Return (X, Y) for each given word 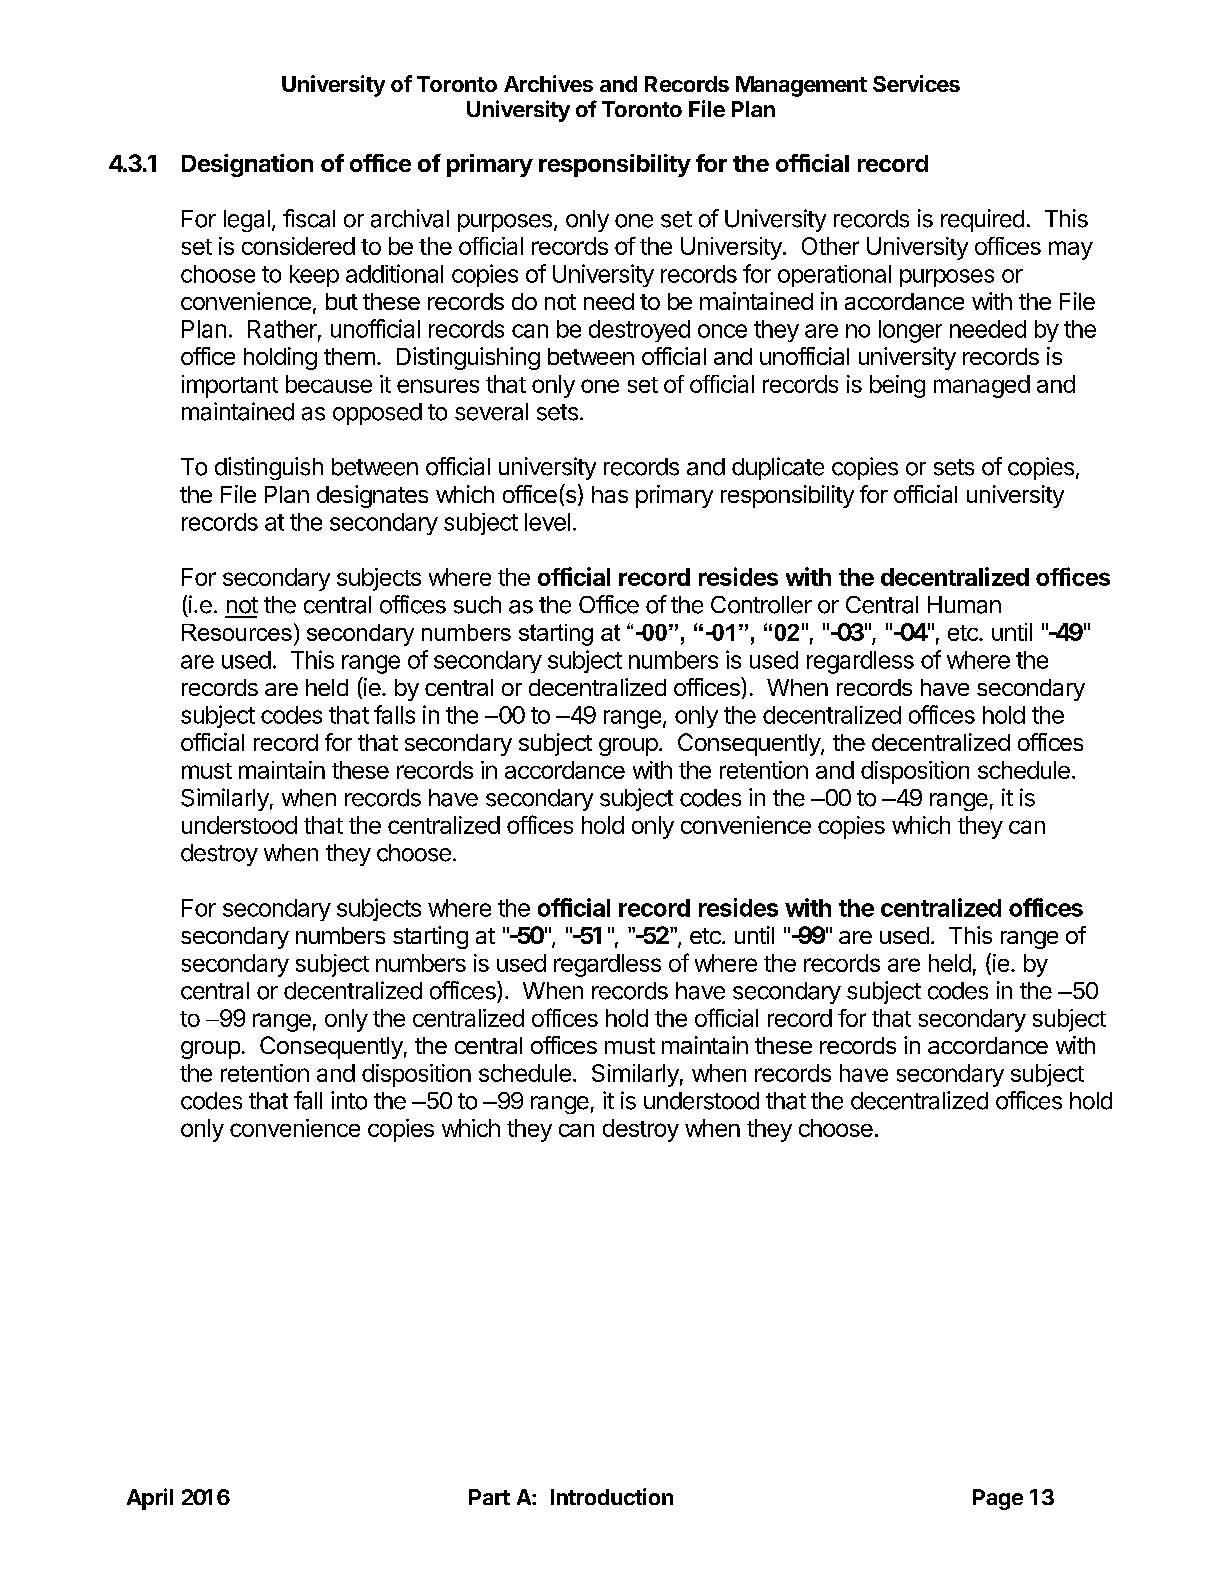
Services (916, 83)
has (610, 494)
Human (964, 605)
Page (998, 1499)
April (150, 1499)
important (230, 386)
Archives (548, 83)
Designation (247, 165)
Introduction (612, 1496)
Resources (237, 632)
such (477, 605)
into (349, 1100)
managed (982, 386)
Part (489, 1497)
